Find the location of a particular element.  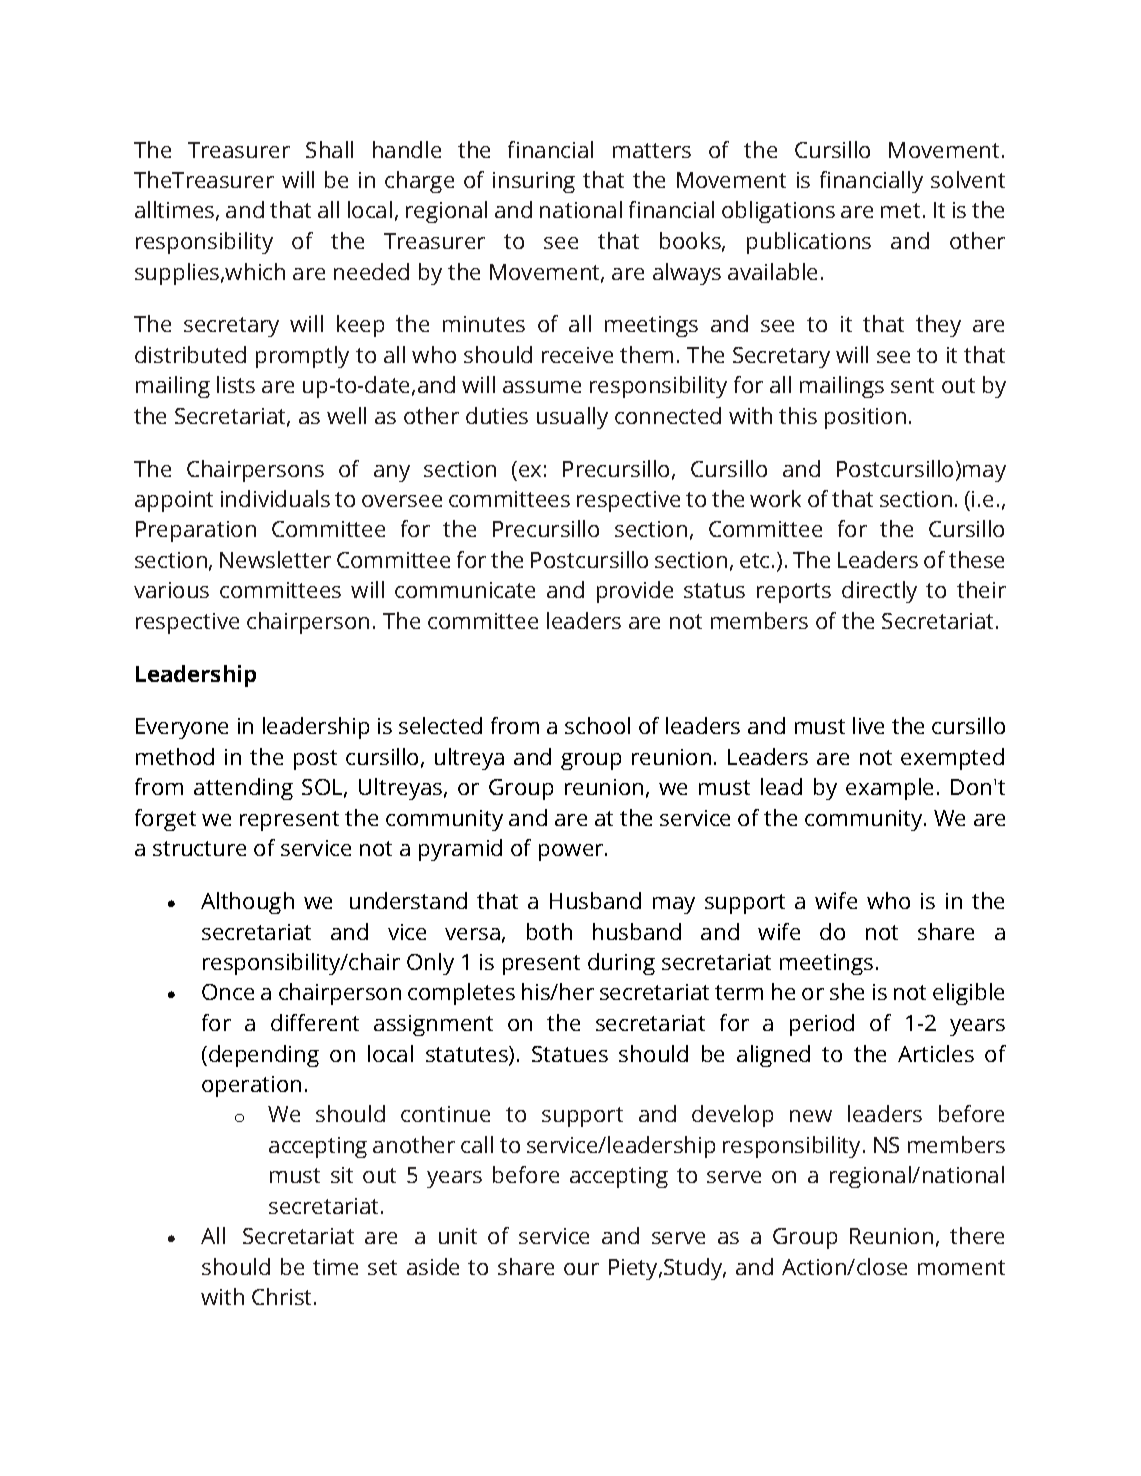

attending is located at coordinates (243, 789).
